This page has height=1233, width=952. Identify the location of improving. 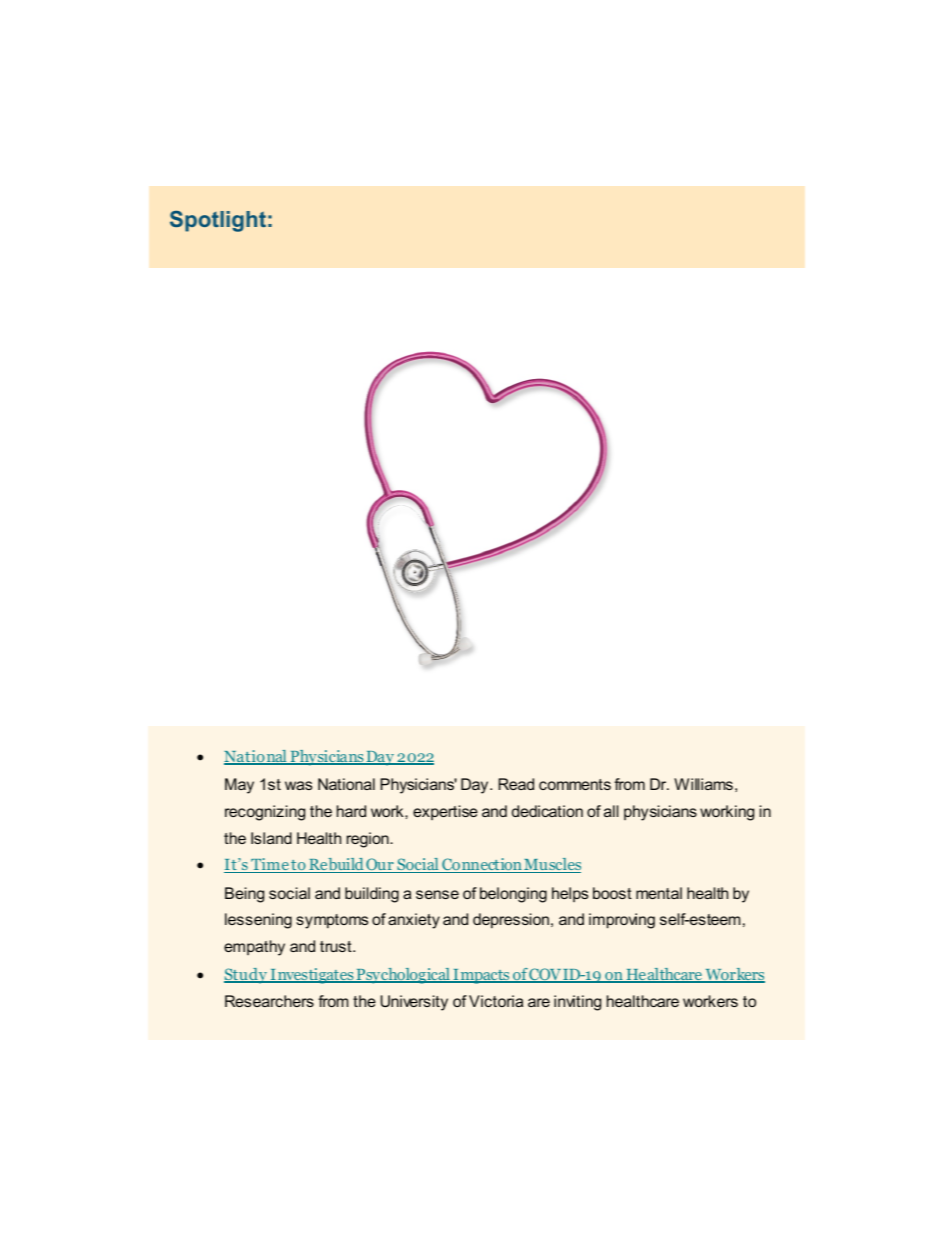
(622, 921).
